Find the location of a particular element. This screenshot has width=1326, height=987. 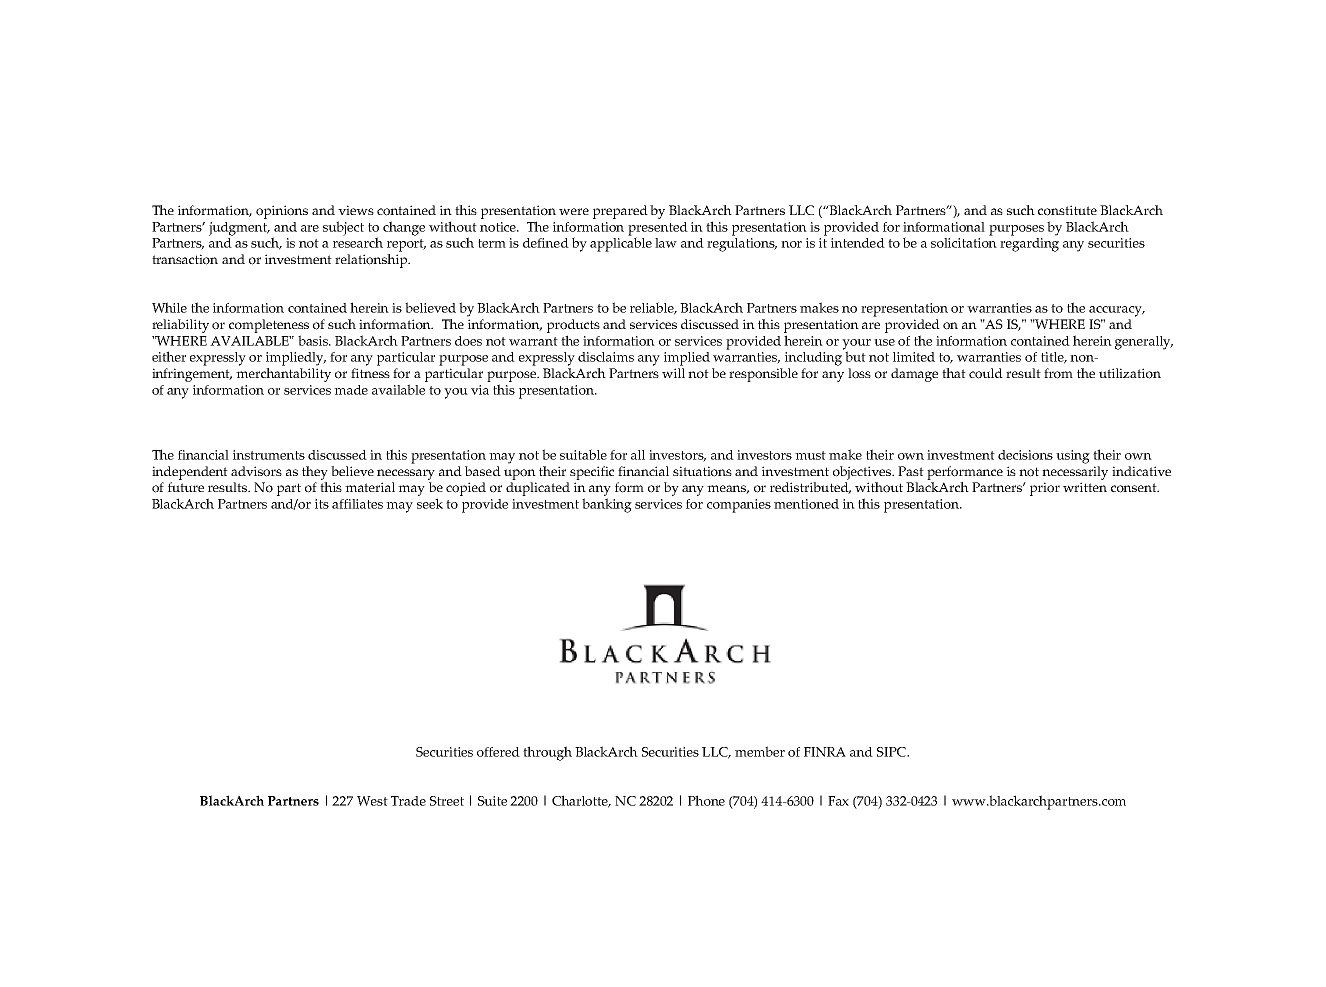

prior is located at coordinates (1045, 489).
